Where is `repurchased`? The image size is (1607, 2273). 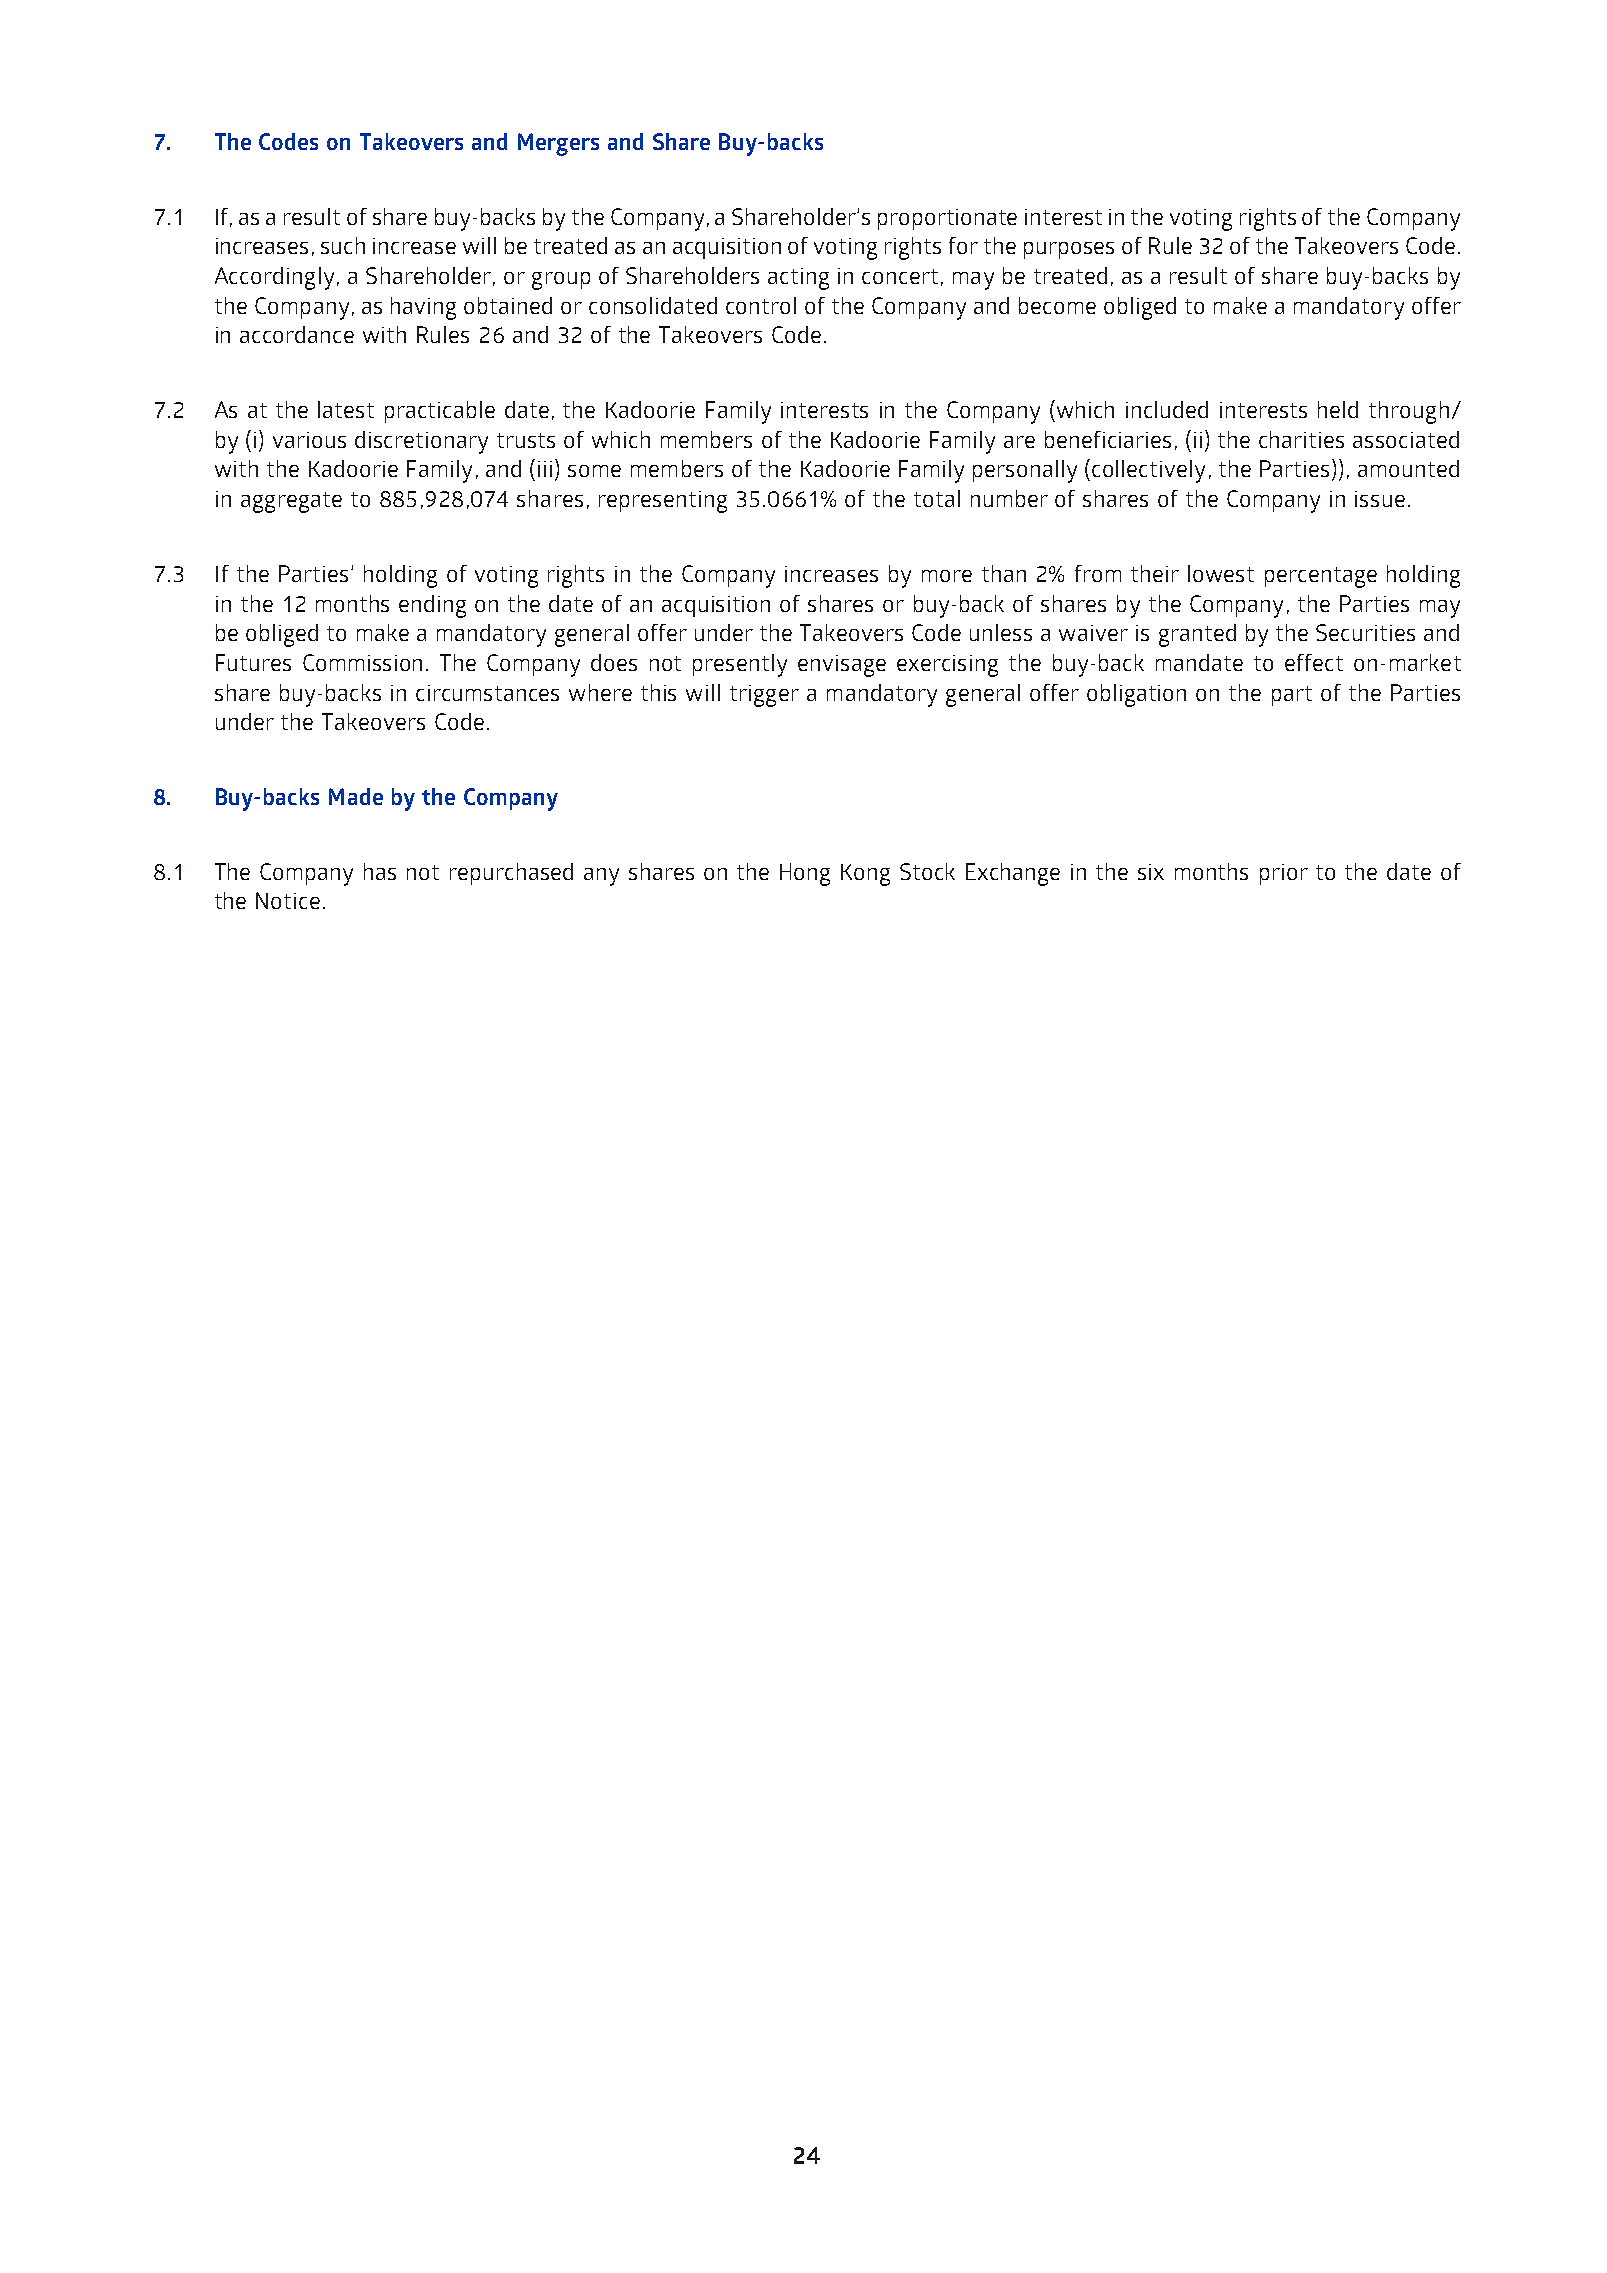 repurchased is located at coordinates (511, 874).
